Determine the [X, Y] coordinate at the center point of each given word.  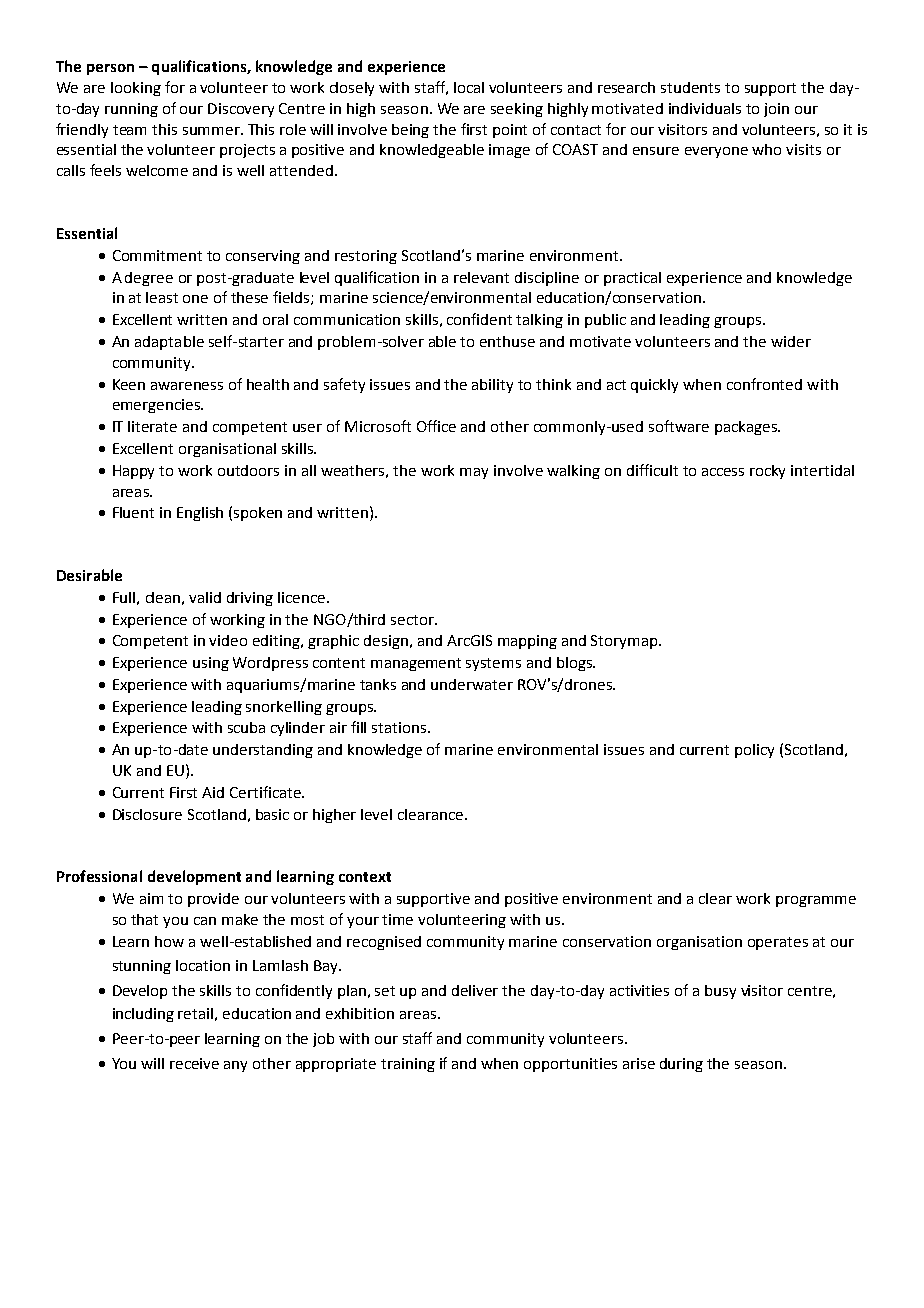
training [408, 1065]
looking [136, 89]
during [681, 1065]
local [469, 87]
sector [413, 620]
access [723, 472]
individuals [705, 108]
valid [205, 597]
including [143, 1015]
